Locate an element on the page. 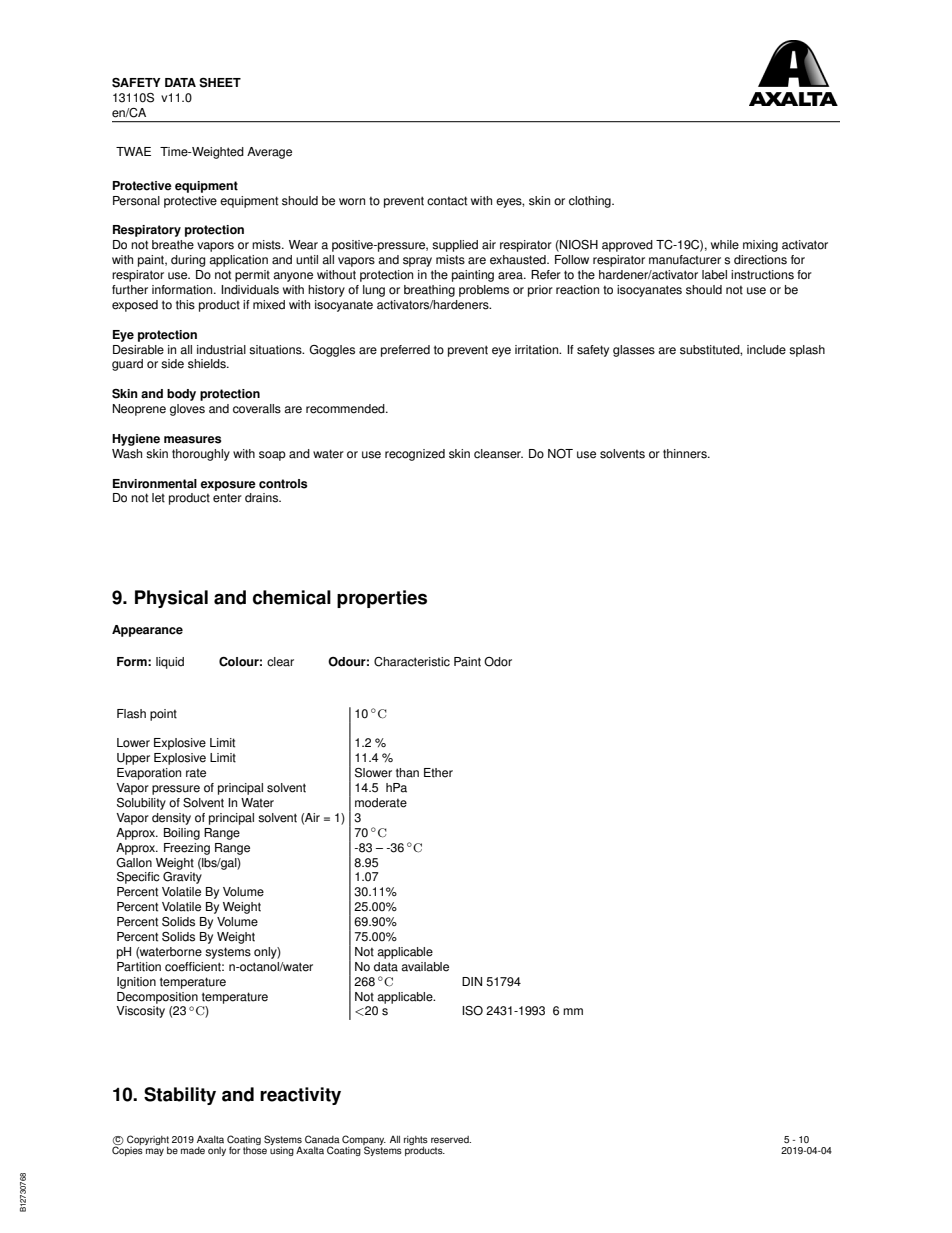  DIN is located at coordinates (472, 981).
